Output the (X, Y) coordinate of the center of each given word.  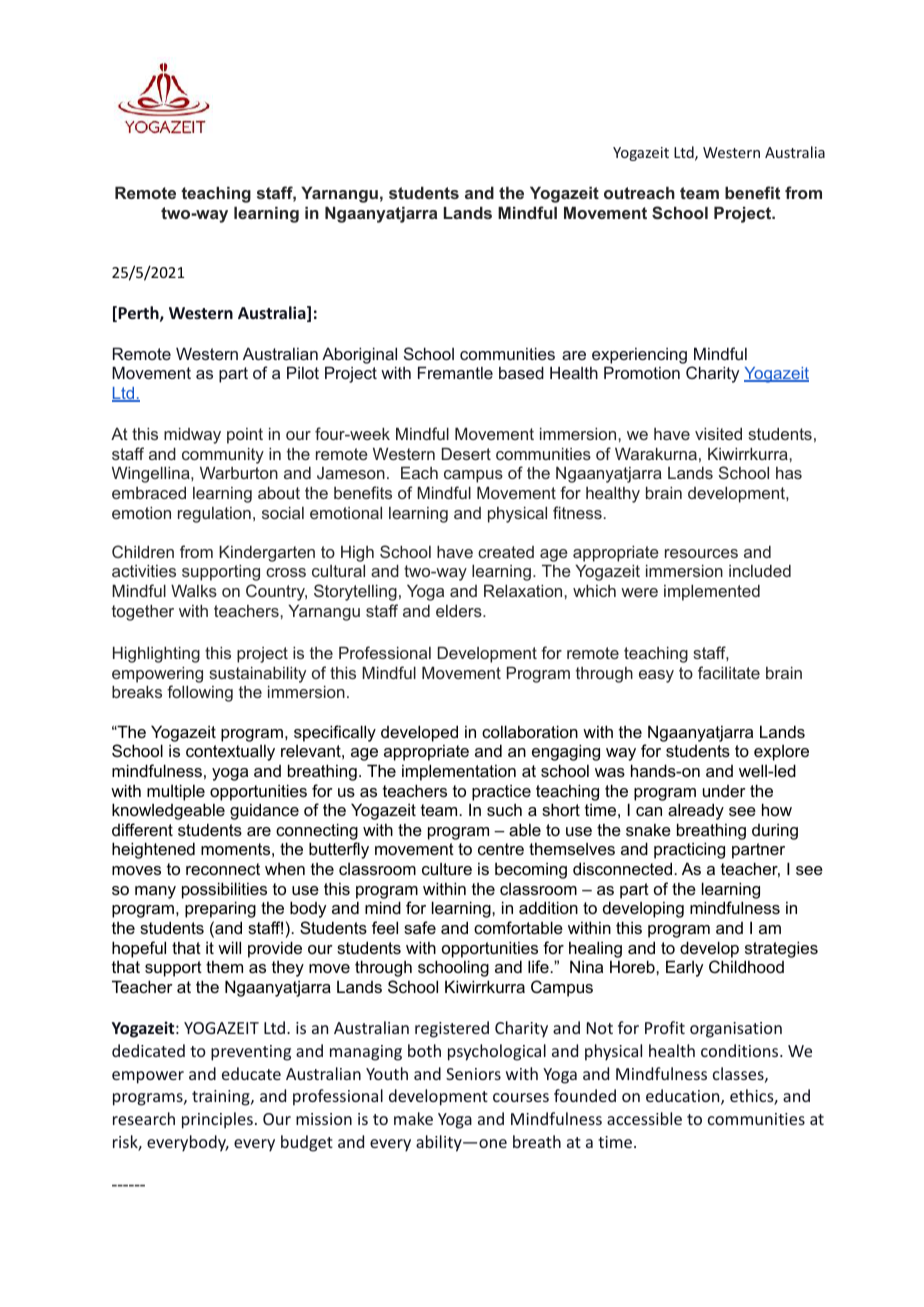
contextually (230, 752)
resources (701, 553)
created (506, 552)
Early (684, 968)
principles (217, 1120)
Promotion (642, 372)
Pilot (303, 372)
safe (420, 927)
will (229, 947)
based (521, 372)
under (724, 791)
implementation (459, 772)
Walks (194, 590)
